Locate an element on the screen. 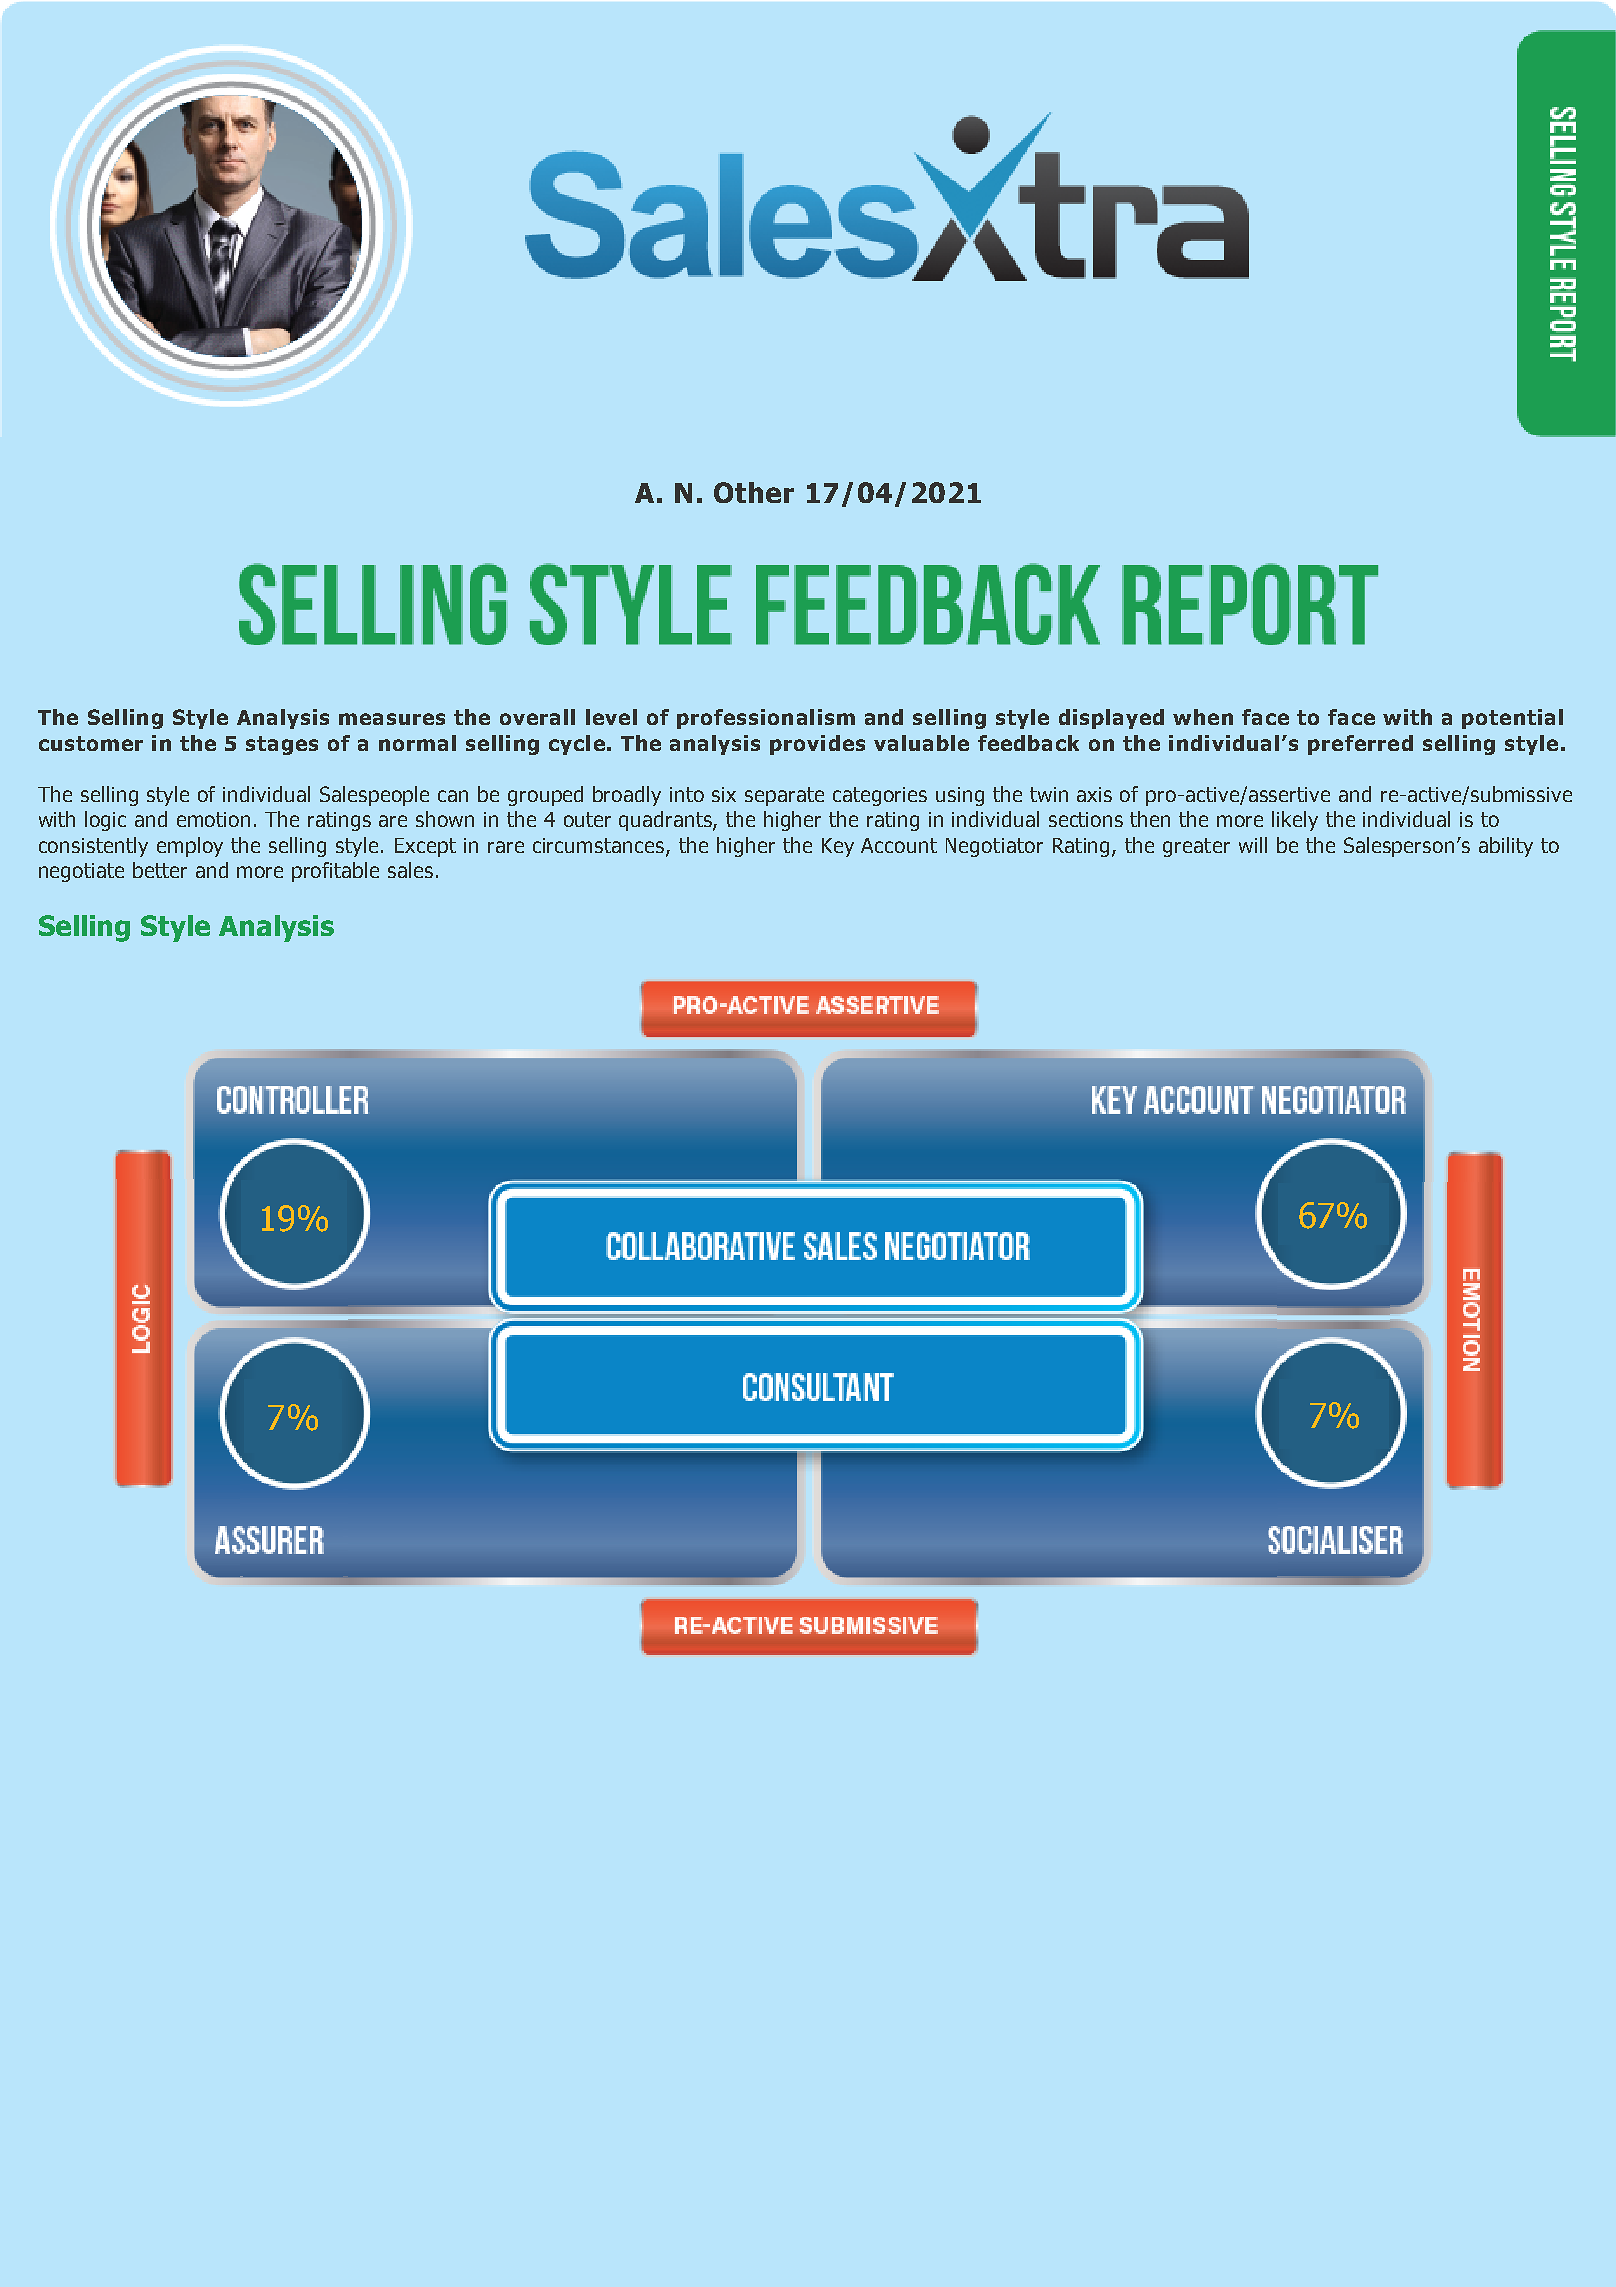 Image resolution: width=1616 pixels, height=2287 pixels. level is located at coordinates (611, 717).
